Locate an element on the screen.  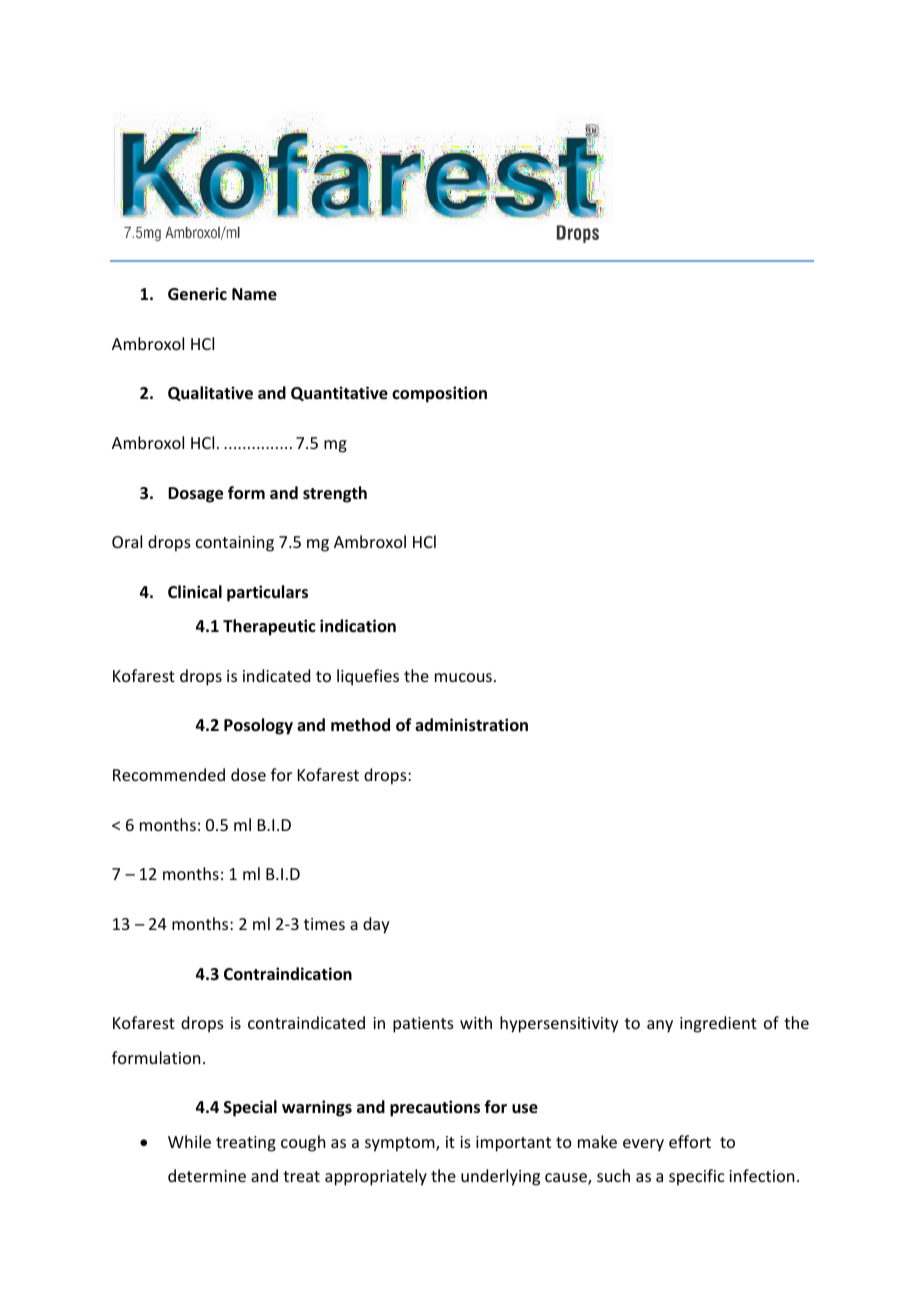
administration is located at coordinates (471, 725).
